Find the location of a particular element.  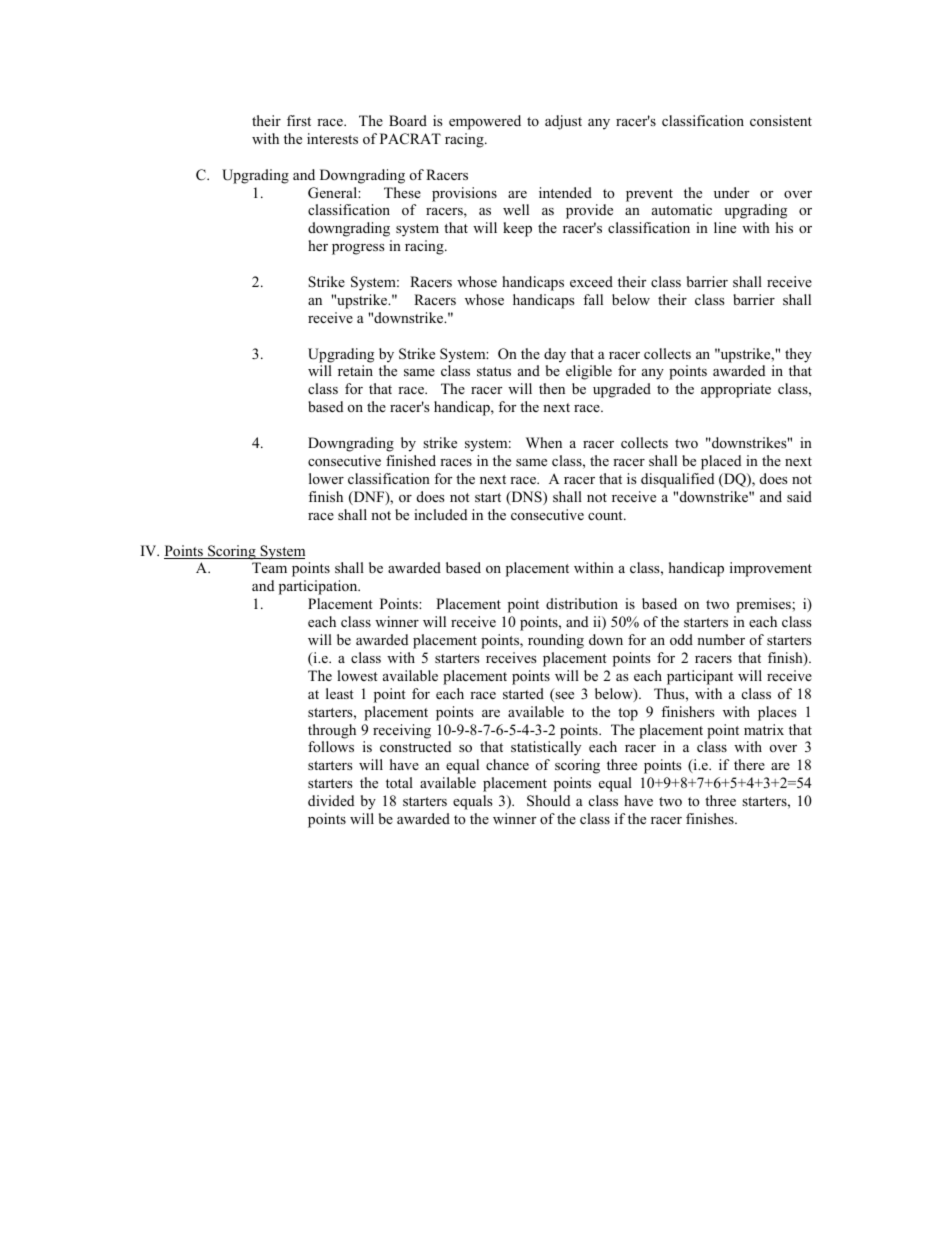

consistent is located at coordinates (781, 120).
